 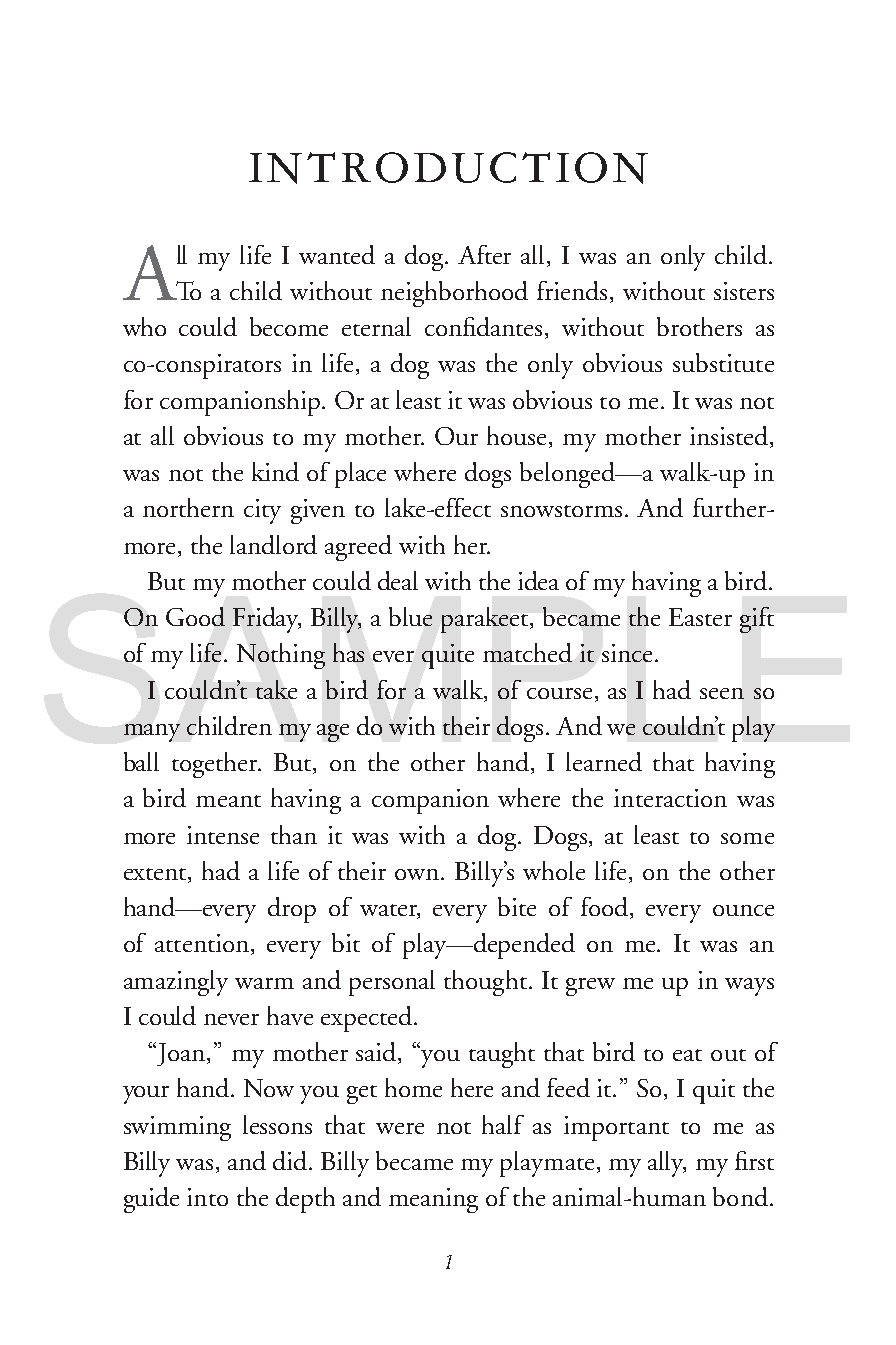 I want to click on seen, so click(x=722, y=693).
